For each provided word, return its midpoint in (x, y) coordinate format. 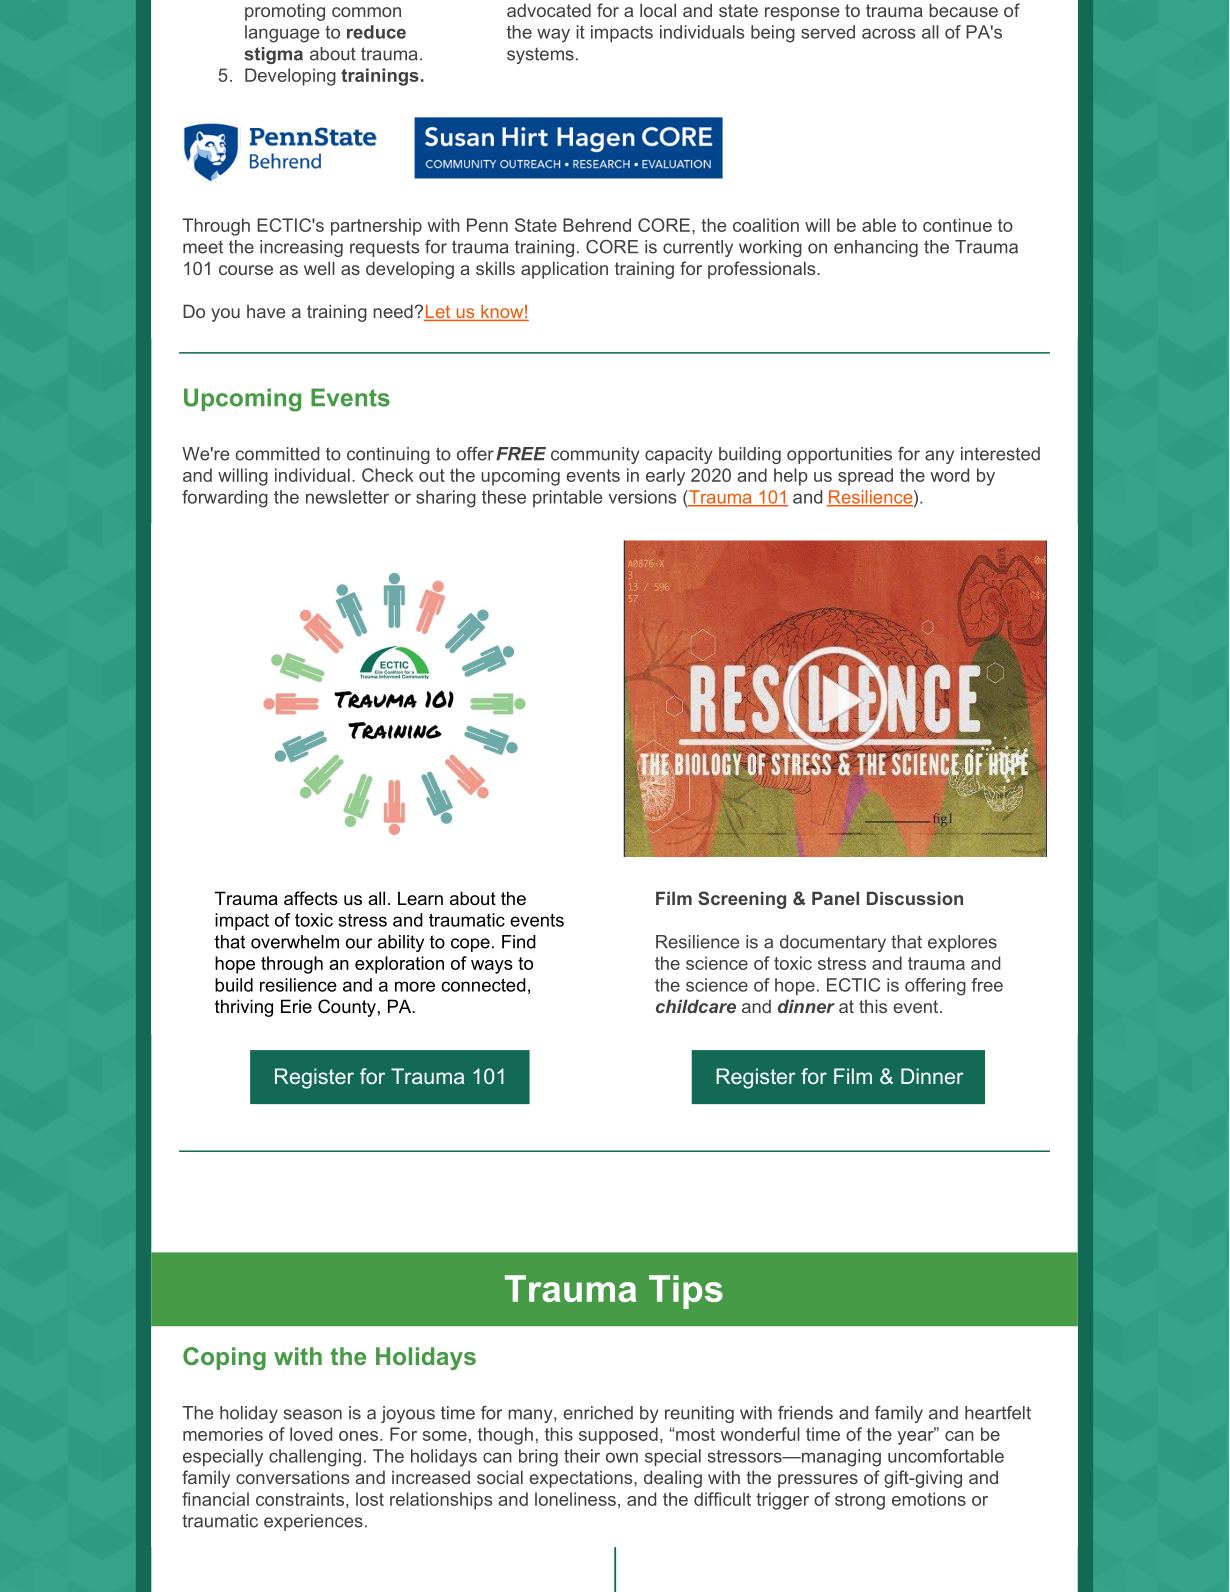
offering (935, 987)
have (266, 311)
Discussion (915, 898)
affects (311, 898)
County (347, 1008)
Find (519, 942)
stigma (274, 55)
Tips (686, 1292)
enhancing (876, 248)
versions (642, 497)
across (889, 33)
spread (865, 477)
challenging (315, 1458)
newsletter (347, 497)
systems (540, 56)
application (564, 270)
